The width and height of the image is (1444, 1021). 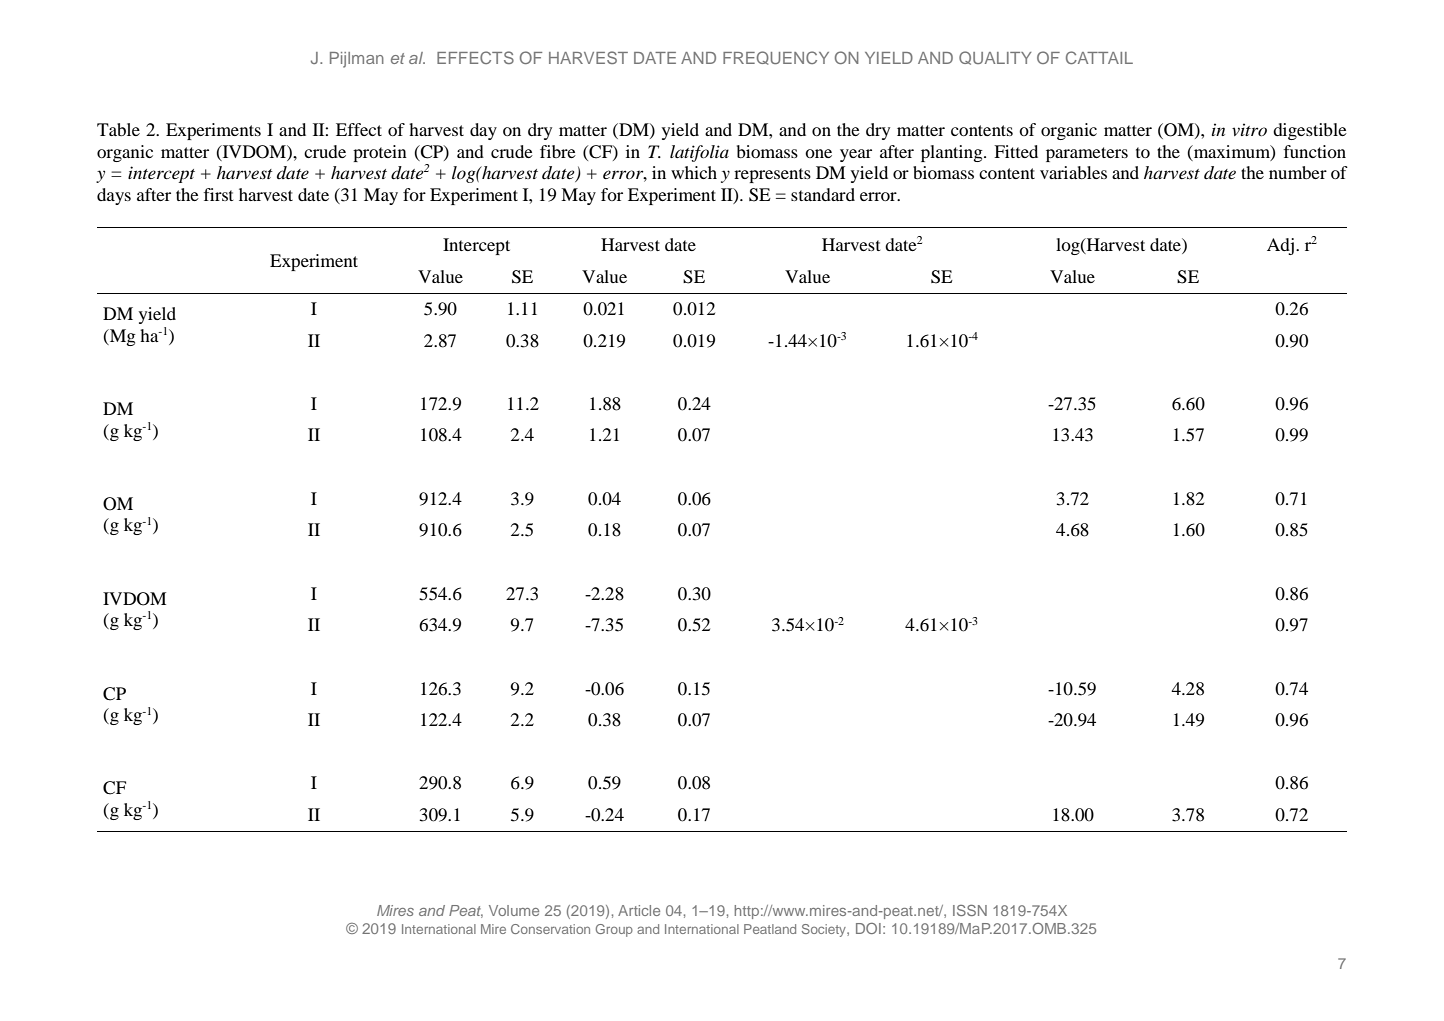 I want to click on Adj, so click(x=1280, y=246).
